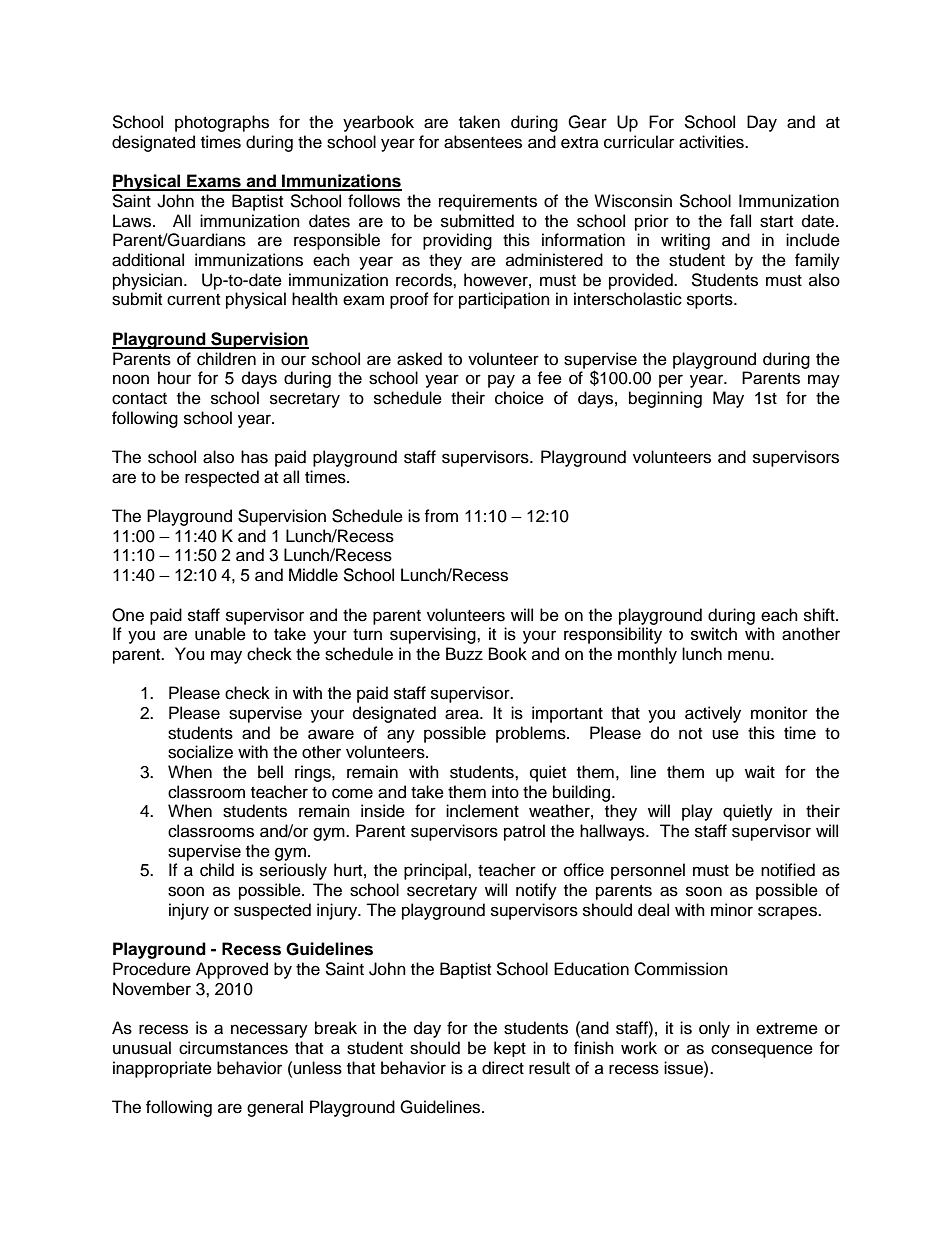  Describe the element at coordinates (233, 1048) in the image. I see `circumstances` at that location.
